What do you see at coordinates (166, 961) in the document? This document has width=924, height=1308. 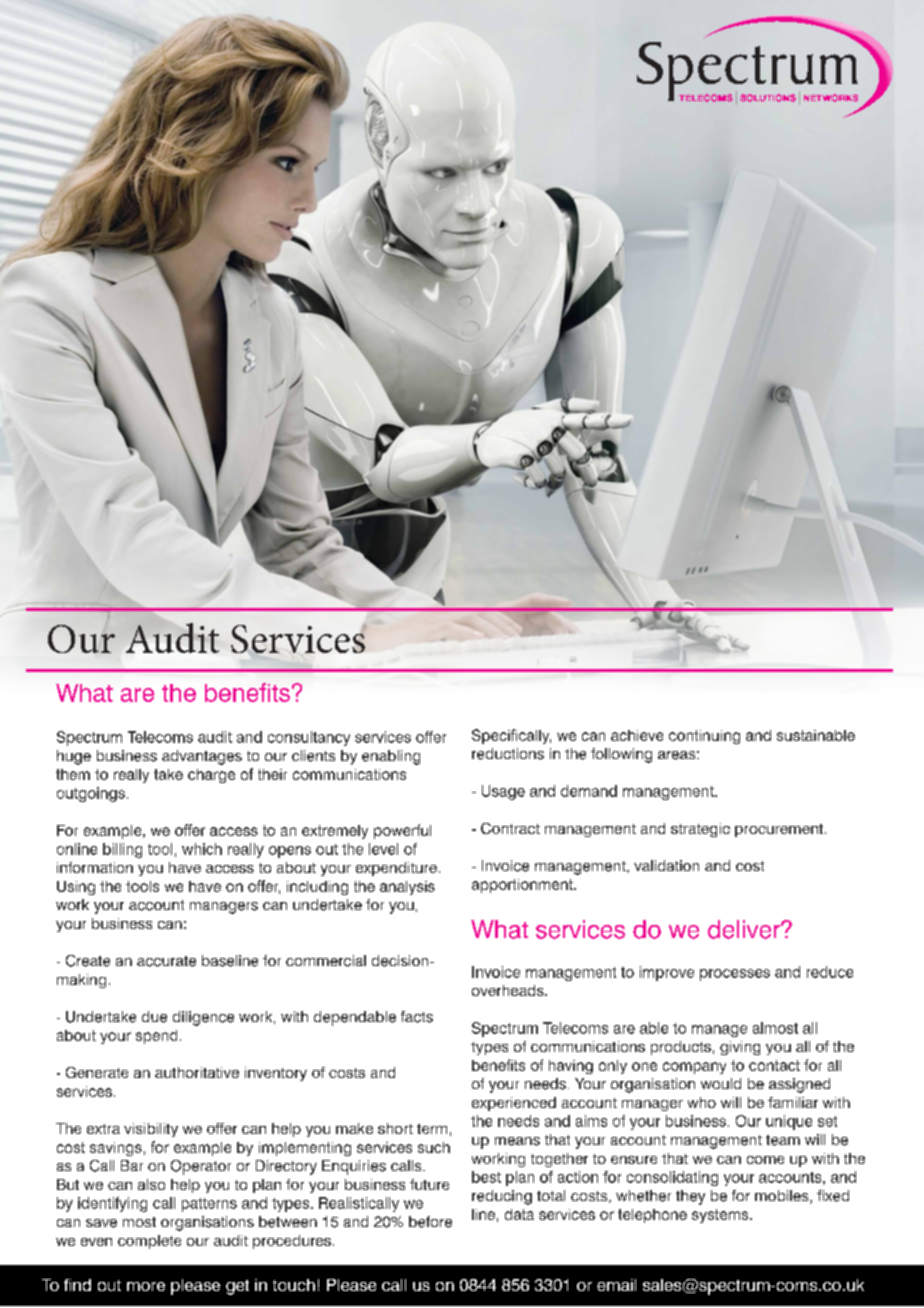 I see `accurate` at bounding box center [166, 961].
